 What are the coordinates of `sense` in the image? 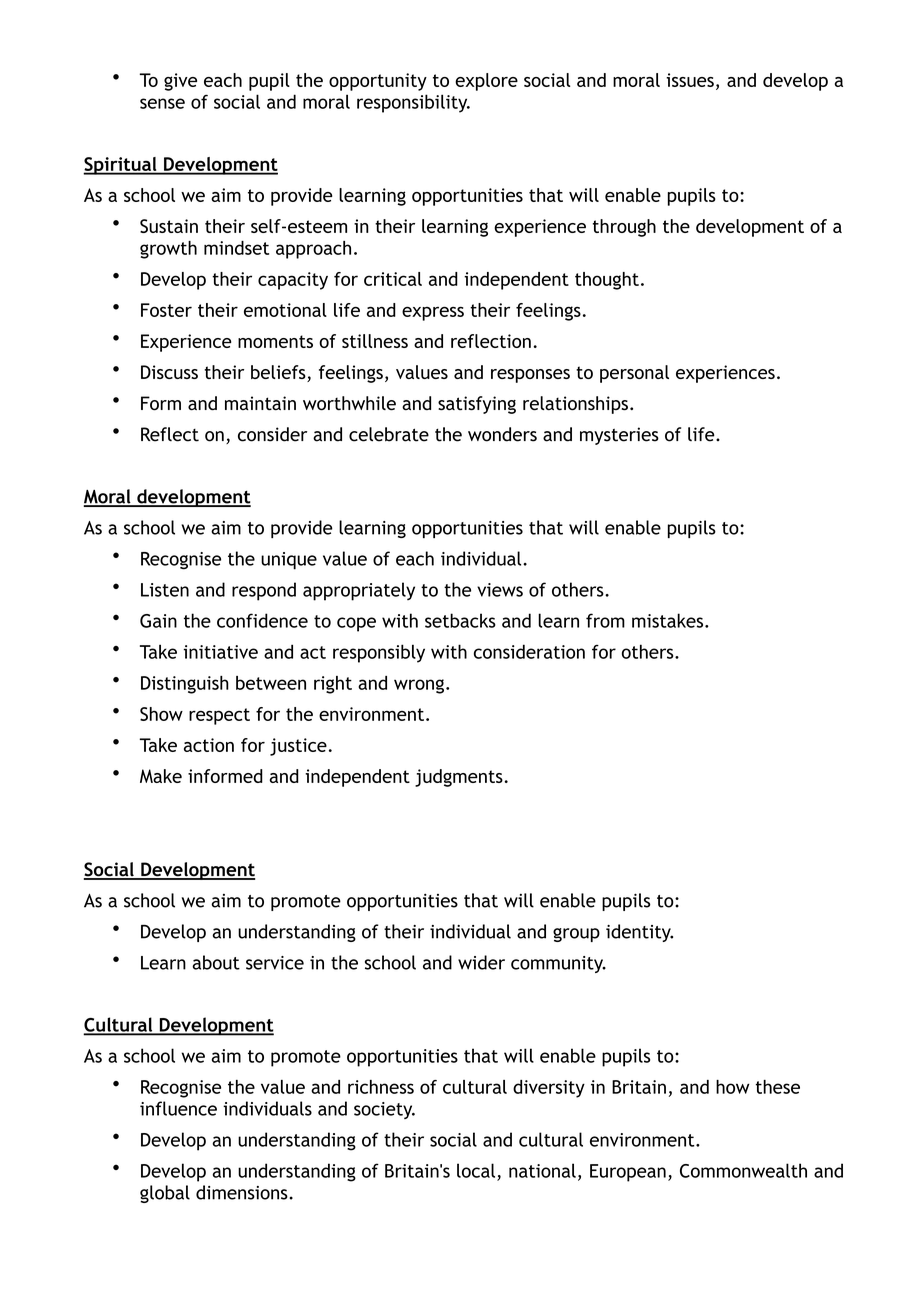 It's located at (162, 103).
